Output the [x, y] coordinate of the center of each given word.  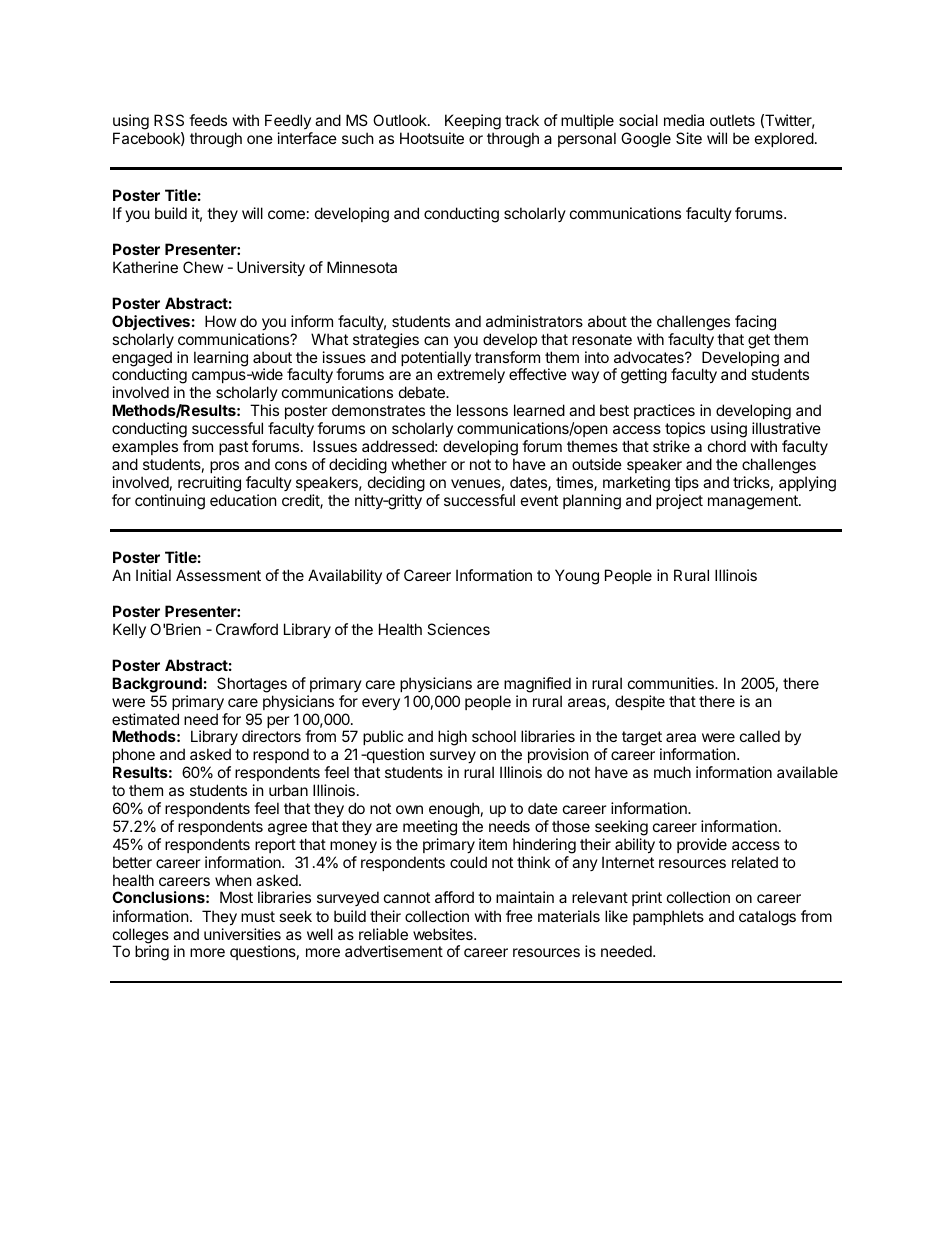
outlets [732, 120]
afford [454, 897]
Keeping [473, 122]
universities [242, 934]
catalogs [767, 918]
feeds [208, 120]
